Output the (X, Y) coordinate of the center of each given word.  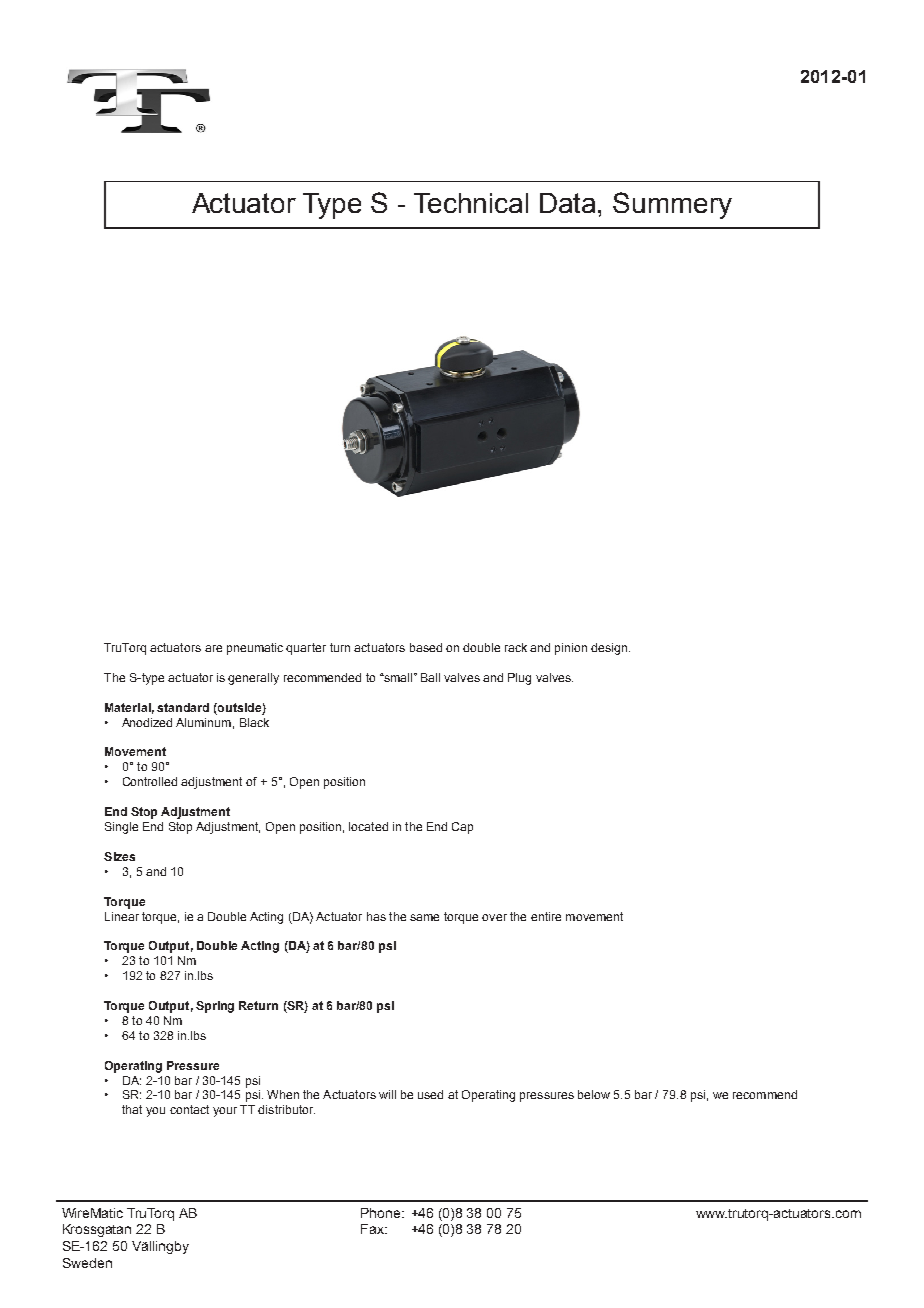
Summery (672, 205)
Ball (430, 677)
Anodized (147, 722)
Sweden (87, 1263)
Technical (471, 203)
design (610, 649)
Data (569, 203)
